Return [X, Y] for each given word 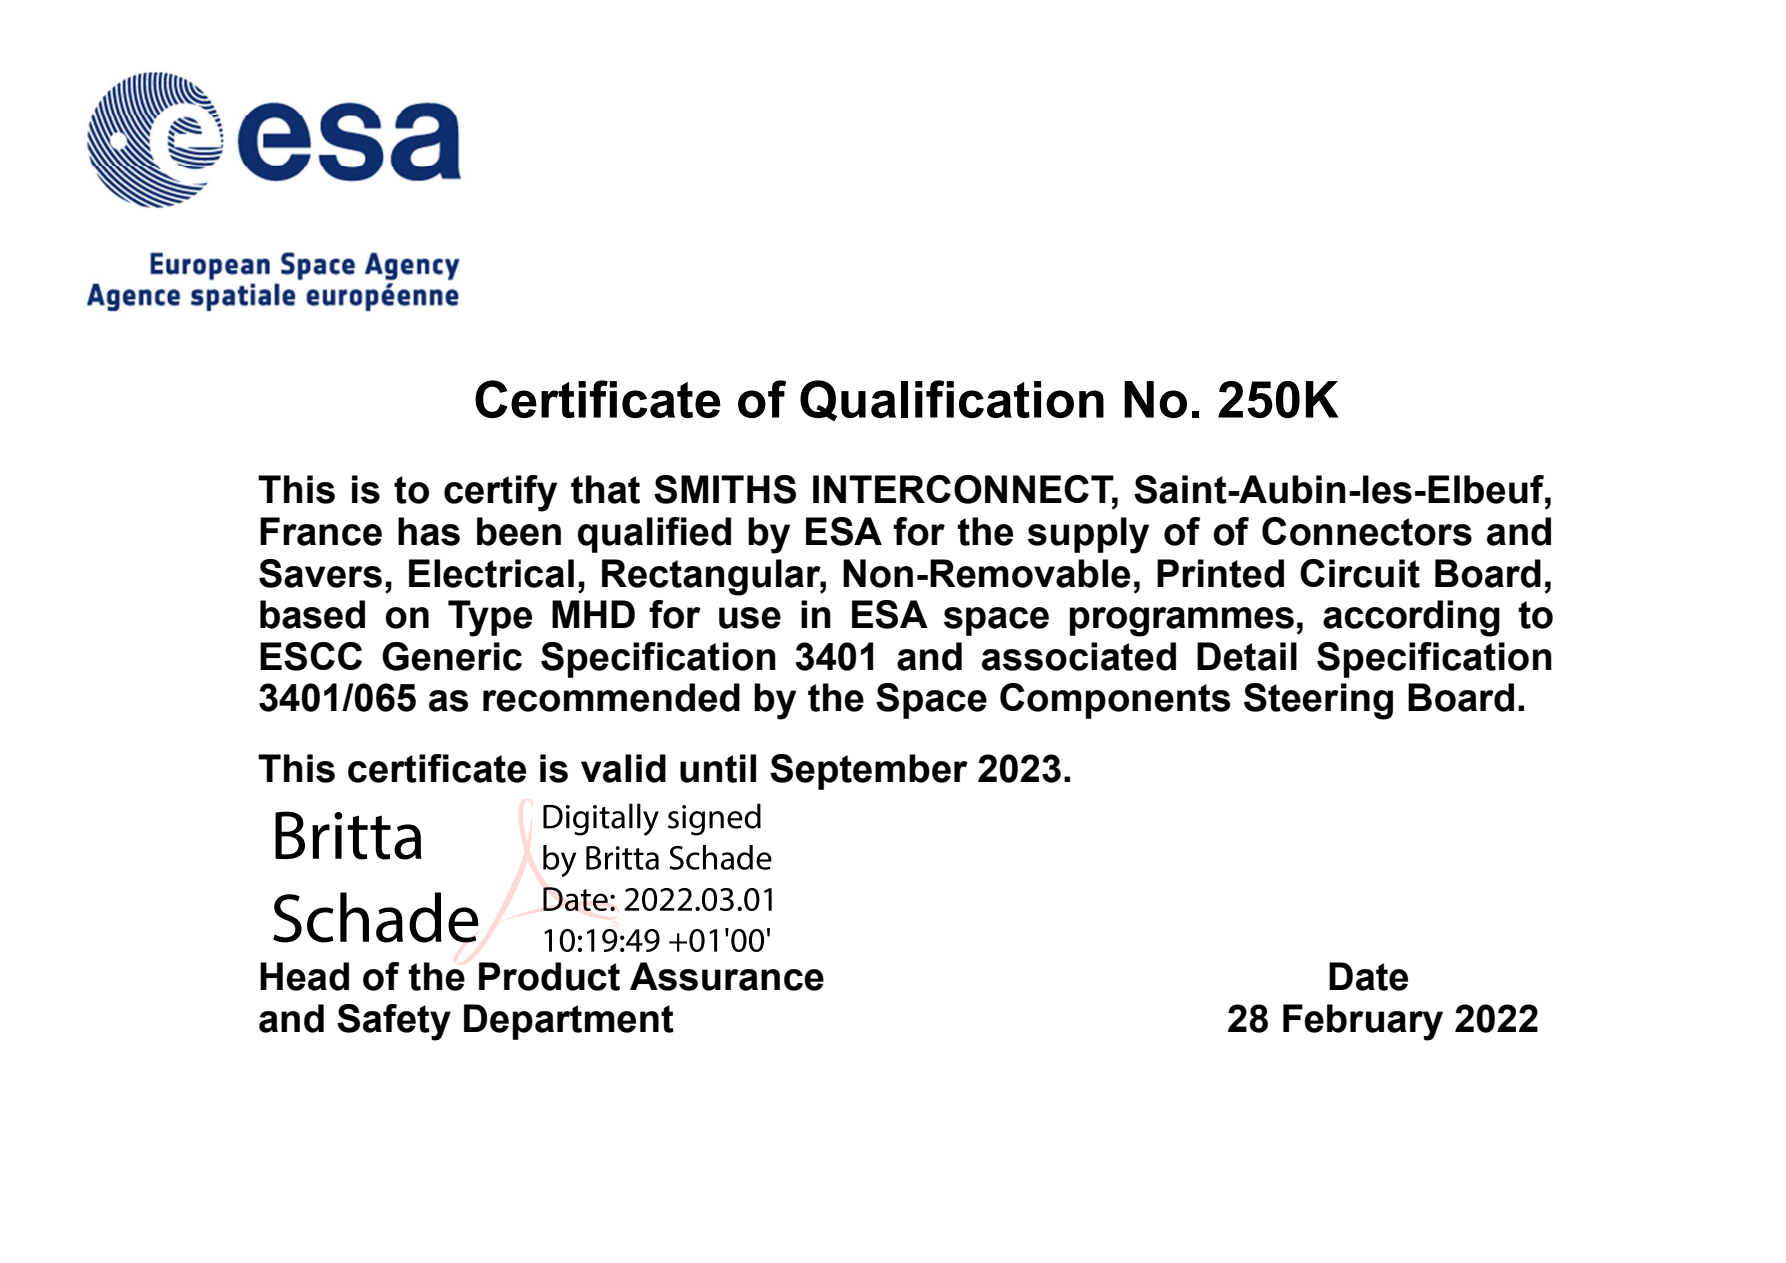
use [750, 618]
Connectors [1367, 531]
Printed [1220, 573]
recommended [611, 697]
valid [623, 768]
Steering [1318, 701]
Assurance [727, 976]
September [869, 772]
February [1363, 1022]
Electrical [491, 573]
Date [1368, 976]
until [718, 768]
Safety [394, 1022]
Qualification [952, 400]
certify [500, 493]
